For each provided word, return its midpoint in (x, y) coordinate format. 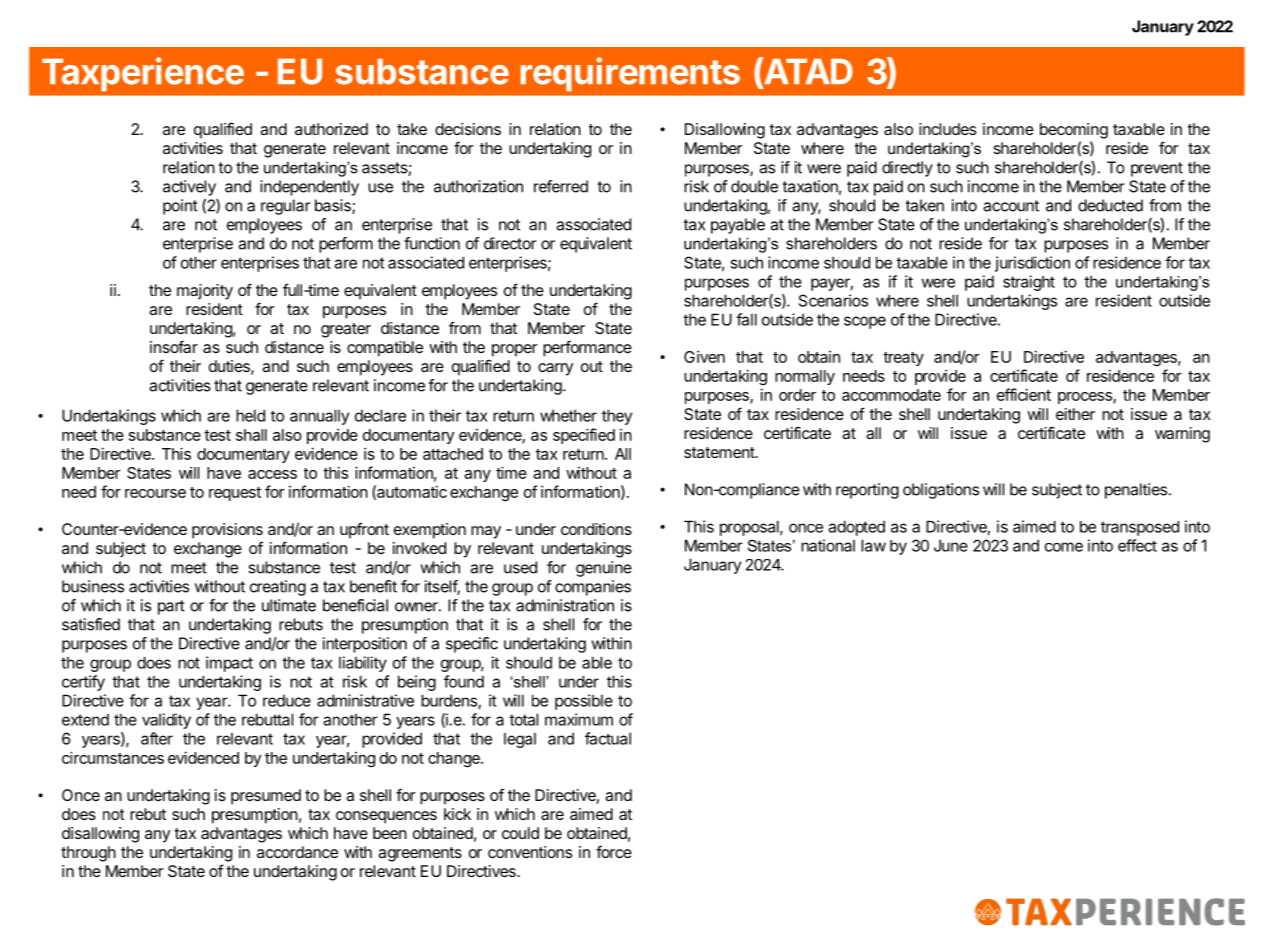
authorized (331, 129)
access (272, 474)
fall (746, 319)
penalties (1136, 491)
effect (1137, 545)
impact (229, 664)
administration (565, 605)
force (614, 851)
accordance (297, 852)
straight (1029, 283)
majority (205, 292)
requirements (630, 74)
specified (584, 436)
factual (608, 738)
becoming (1074, 131)
